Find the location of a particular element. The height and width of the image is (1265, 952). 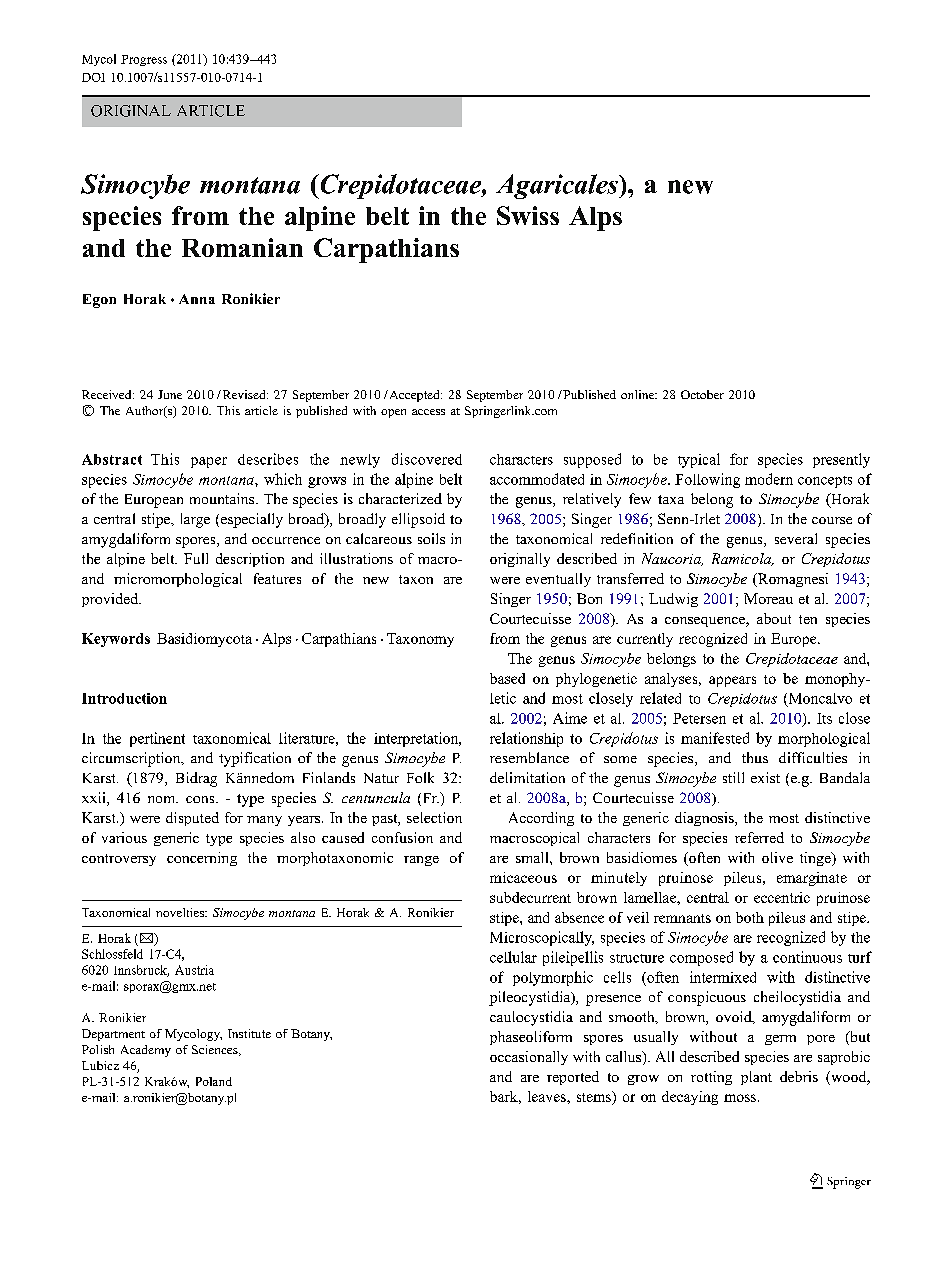

access is located at coordinates (428, 412).
